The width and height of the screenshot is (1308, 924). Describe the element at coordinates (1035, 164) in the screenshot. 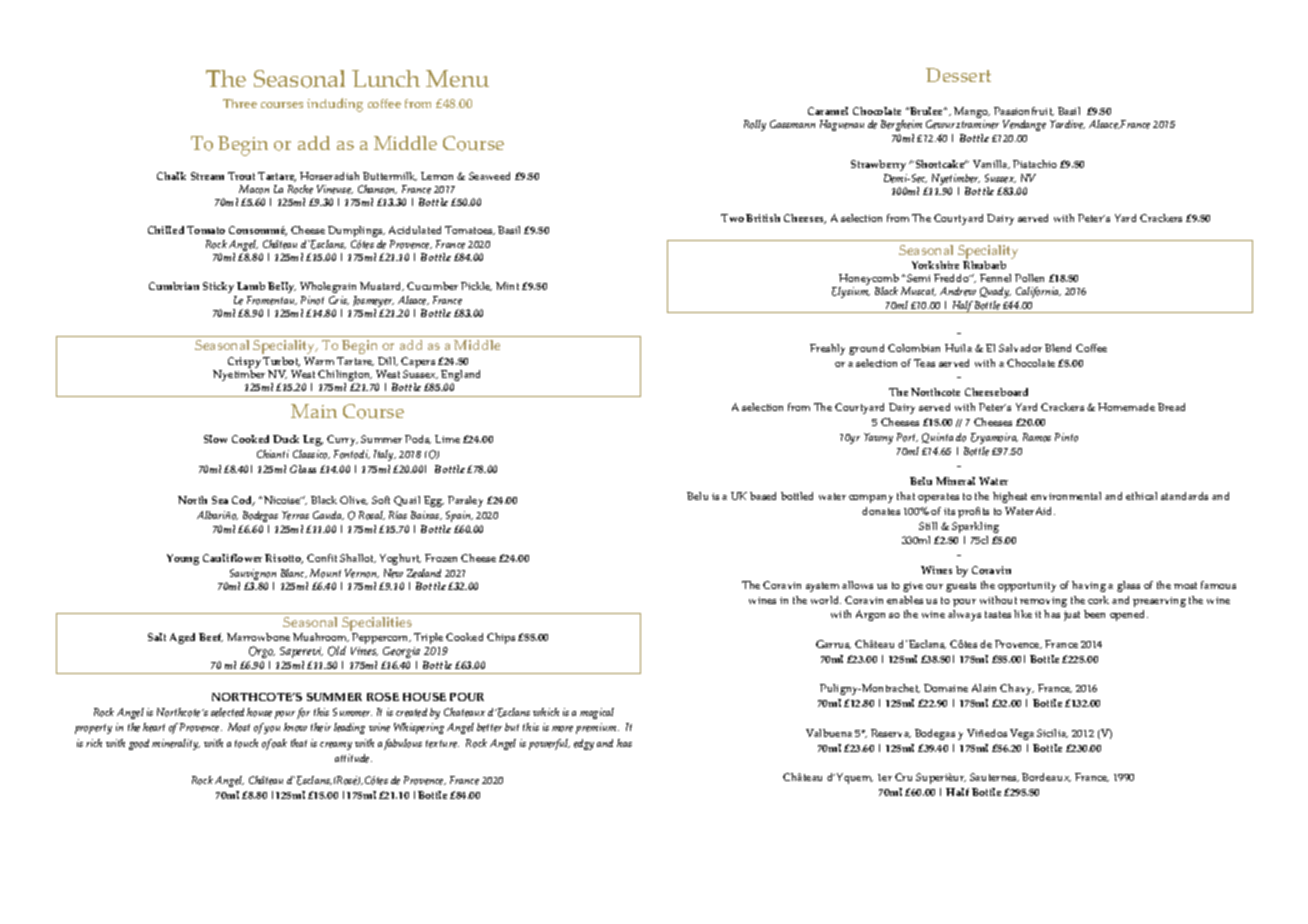

I see `Pistachio` at that location.
